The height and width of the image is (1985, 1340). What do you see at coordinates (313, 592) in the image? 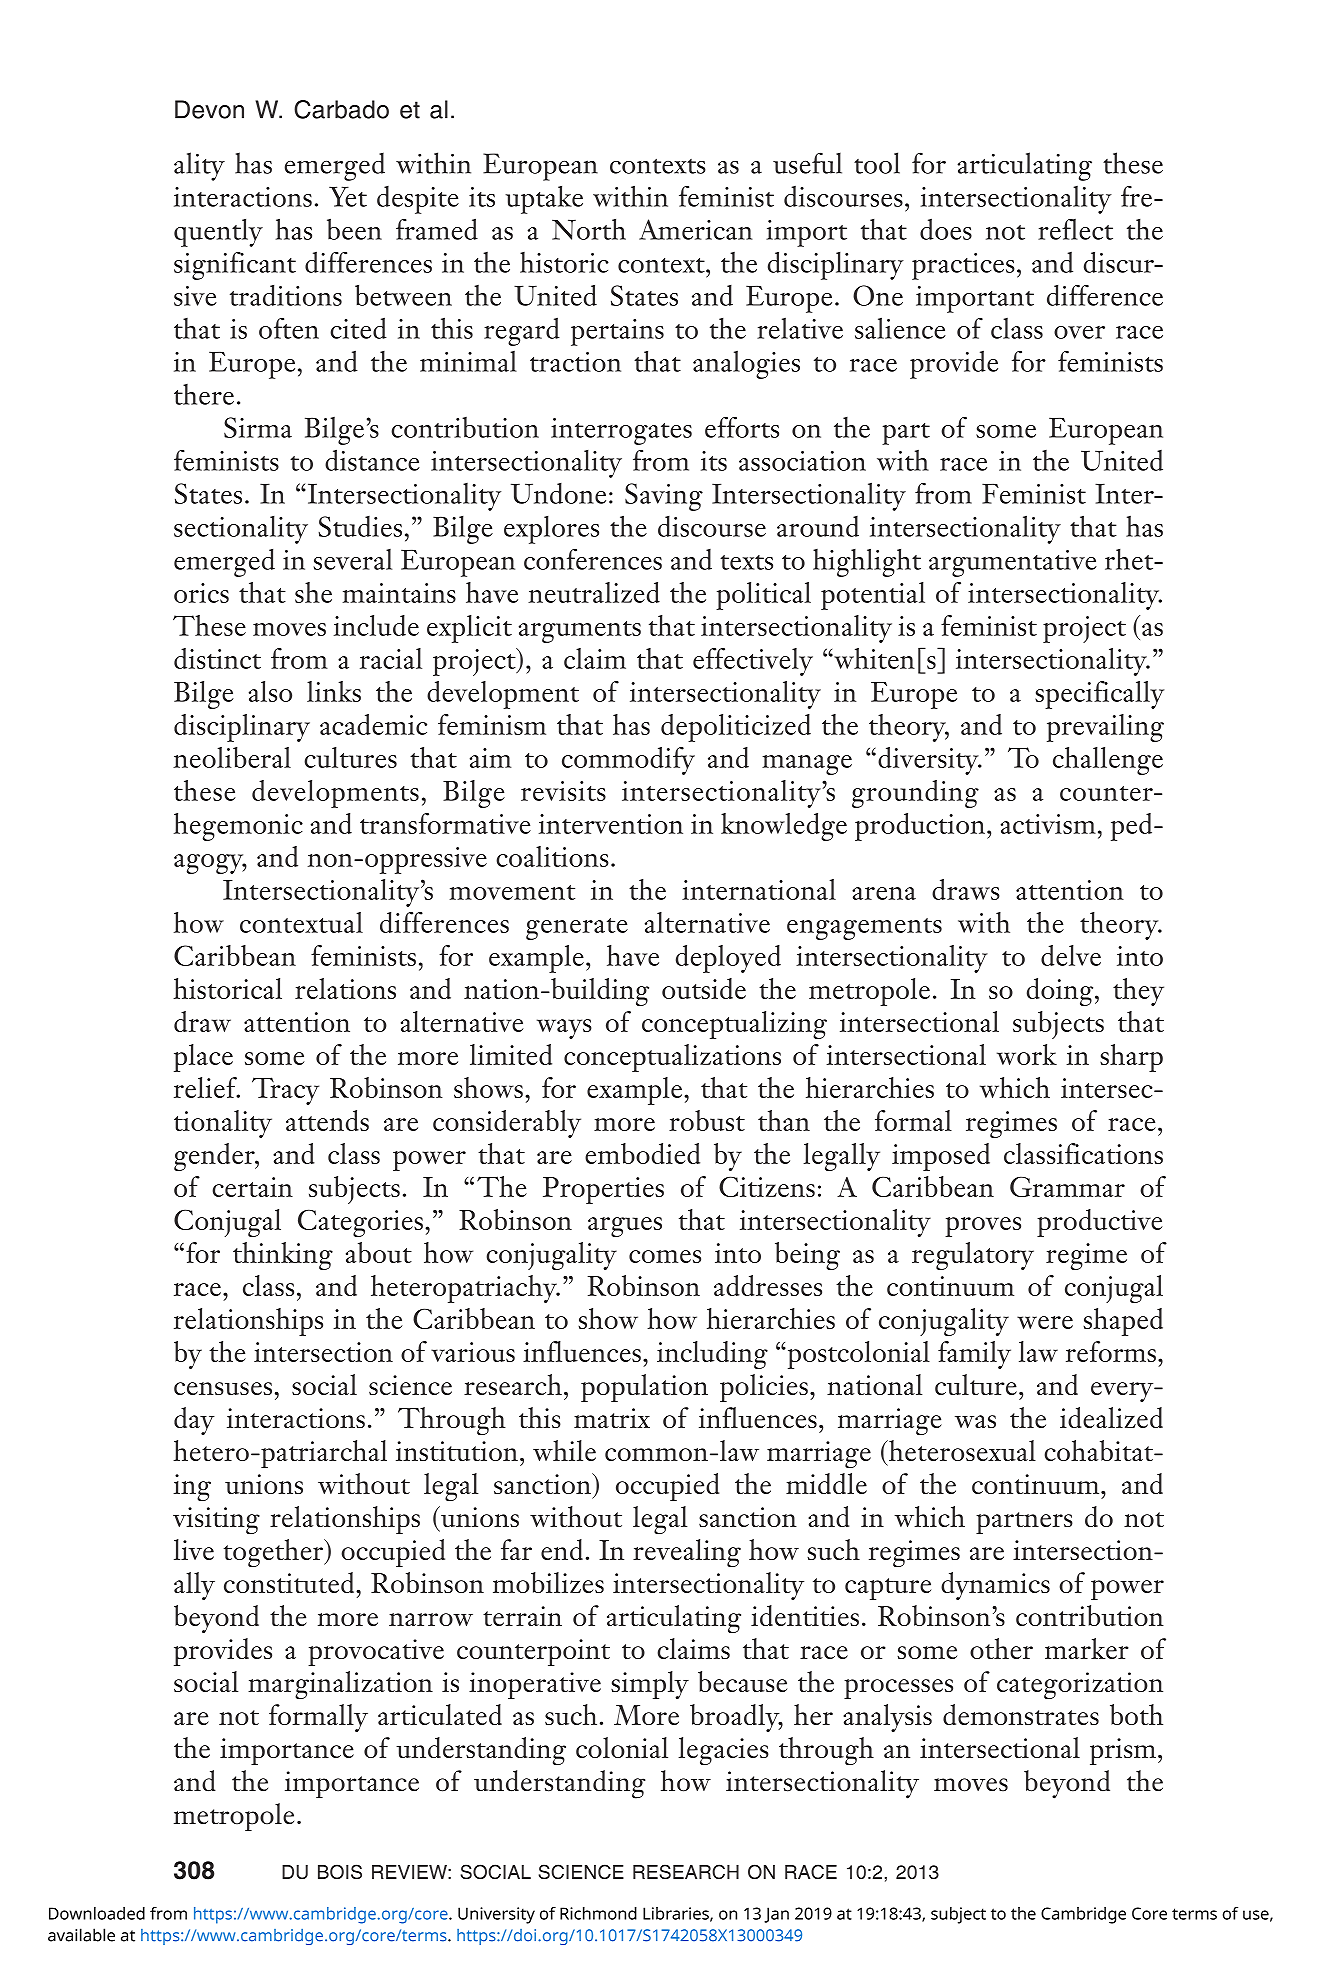
I see `she` at bounding box center [313, 592].
